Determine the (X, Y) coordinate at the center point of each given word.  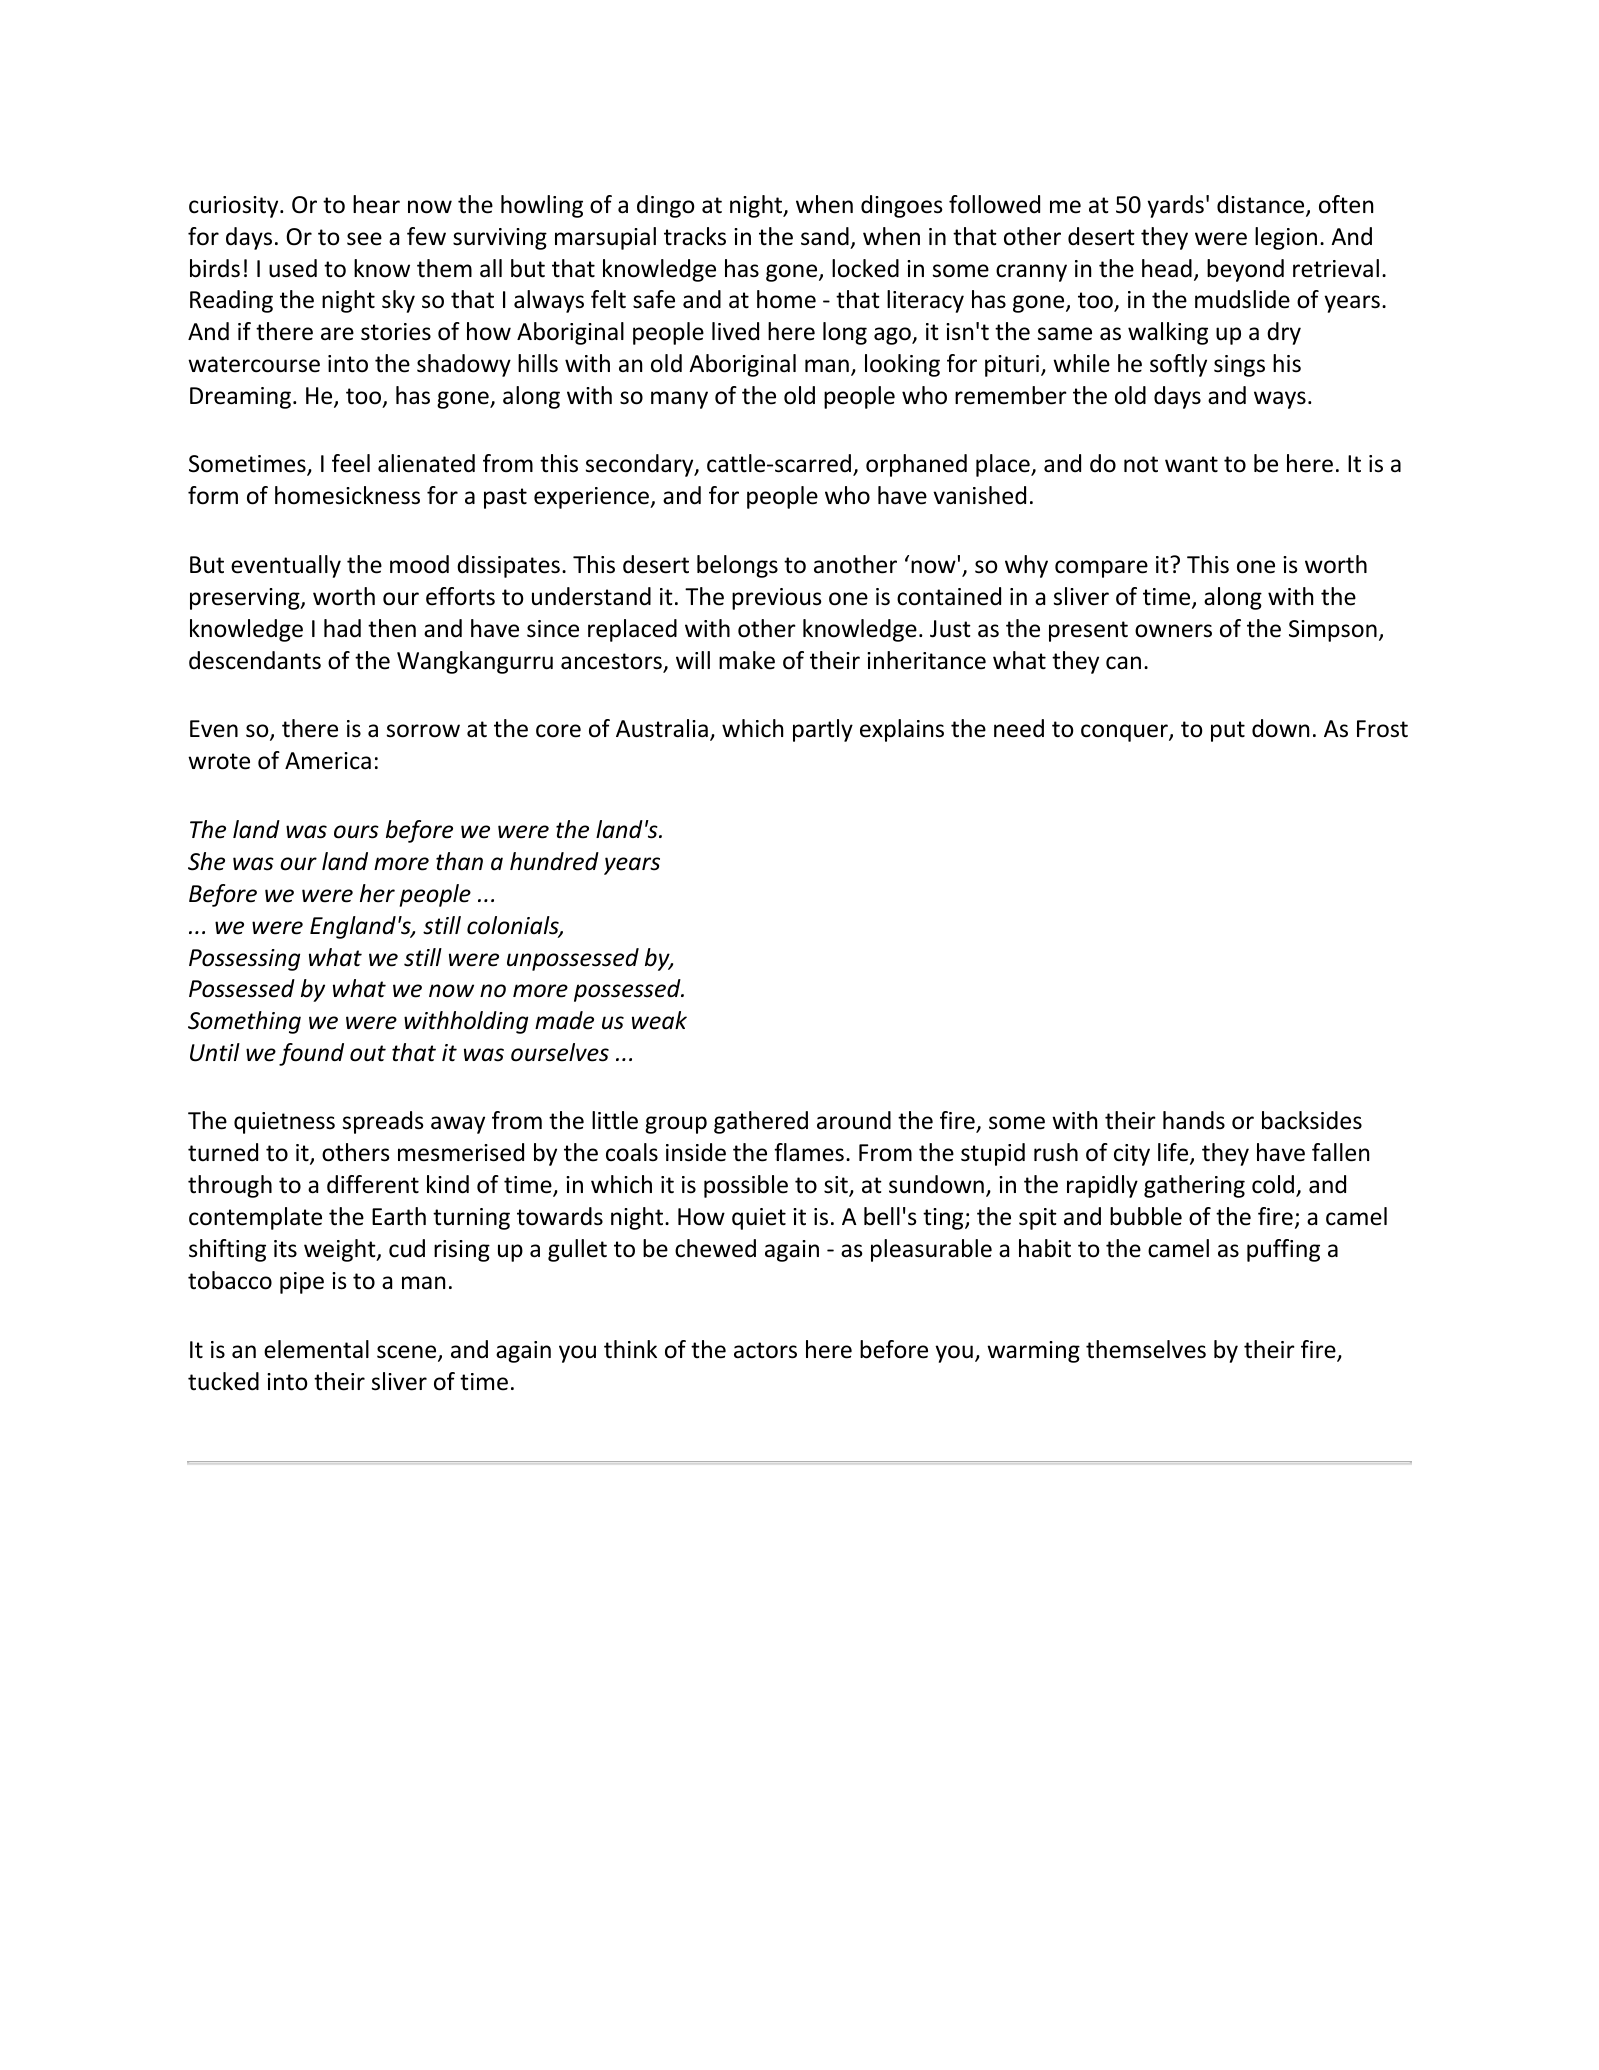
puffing (1283, 1250)
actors (765, 1350)
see (364, 239)
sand (825, 236)
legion (1286, 238)
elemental (316, 1349)
